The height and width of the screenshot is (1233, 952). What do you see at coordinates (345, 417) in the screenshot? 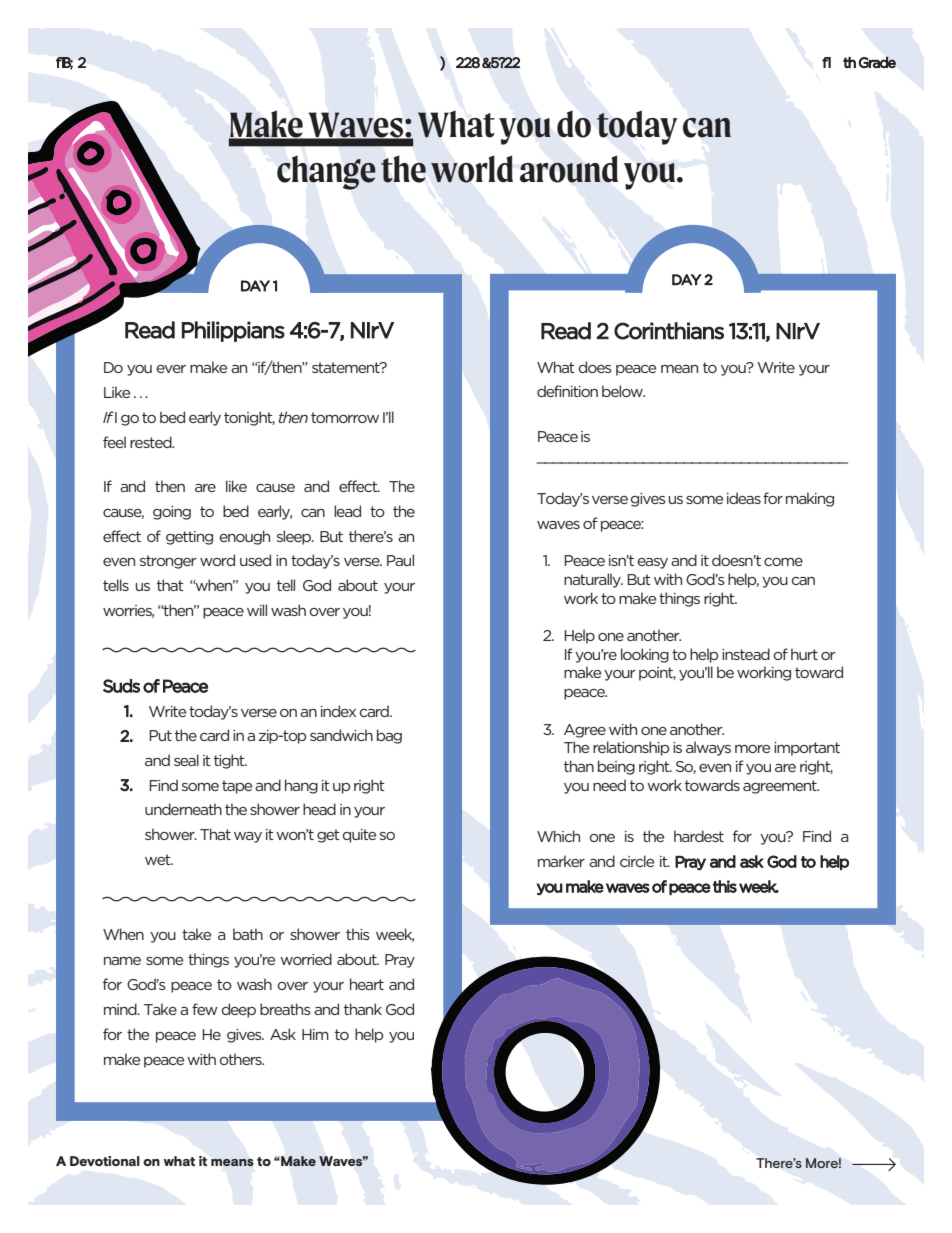
I see `tomorrow` at bounding box center [345, 417].
